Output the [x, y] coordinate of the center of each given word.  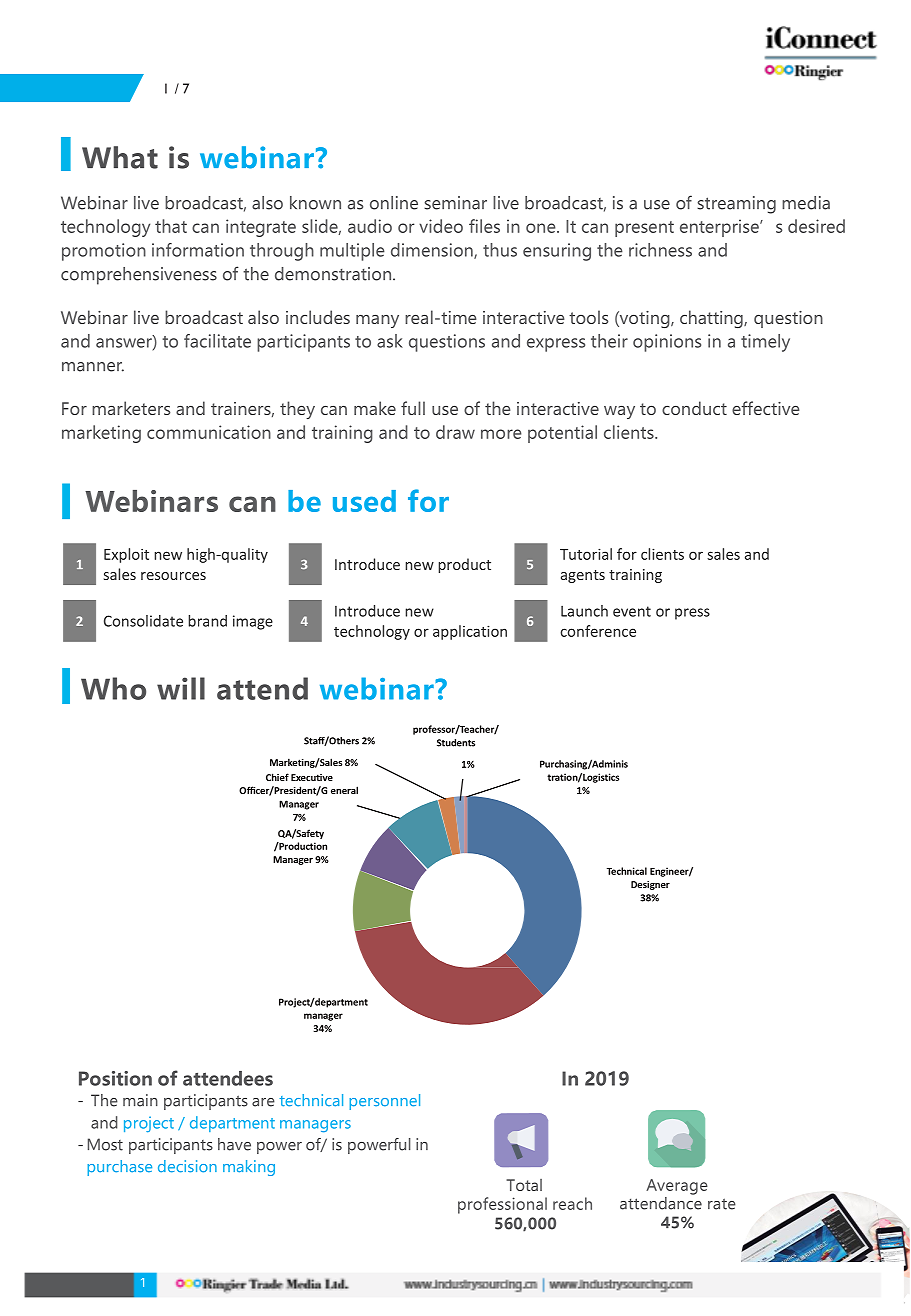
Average [677, 1187]
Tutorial [586, 554]
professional [502, 1205]
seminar [455, 203]
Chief [277, 777]
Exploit [126, 555]
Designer [650, 885]
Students [456, 743]
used [364, 501]
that [171, 226]
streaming [736, 205]
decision [187, 1166]
